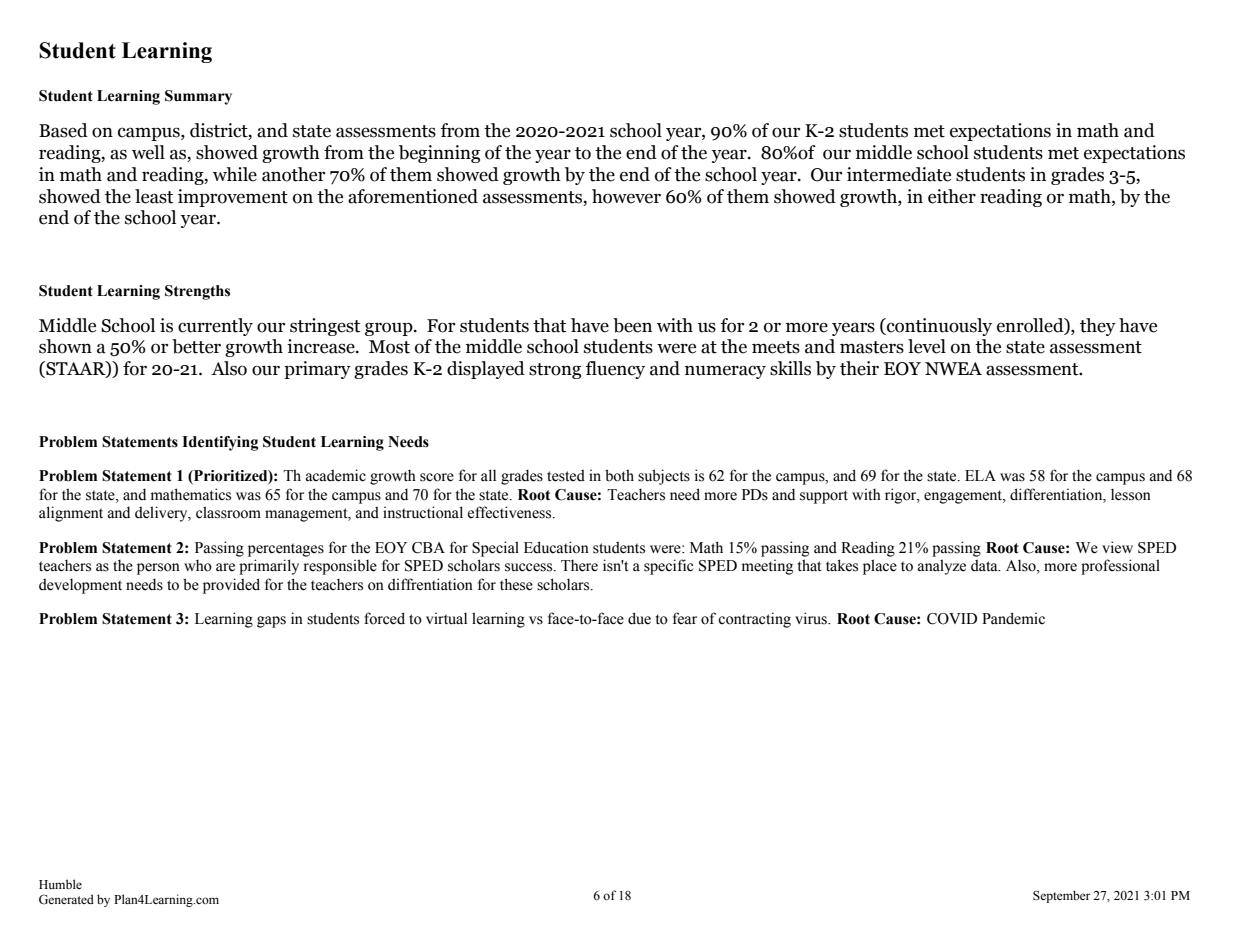 The width and height of the page is (1233, 952). Describe the element at coordinates (639, 618) in the page. I see `due` at that location.
